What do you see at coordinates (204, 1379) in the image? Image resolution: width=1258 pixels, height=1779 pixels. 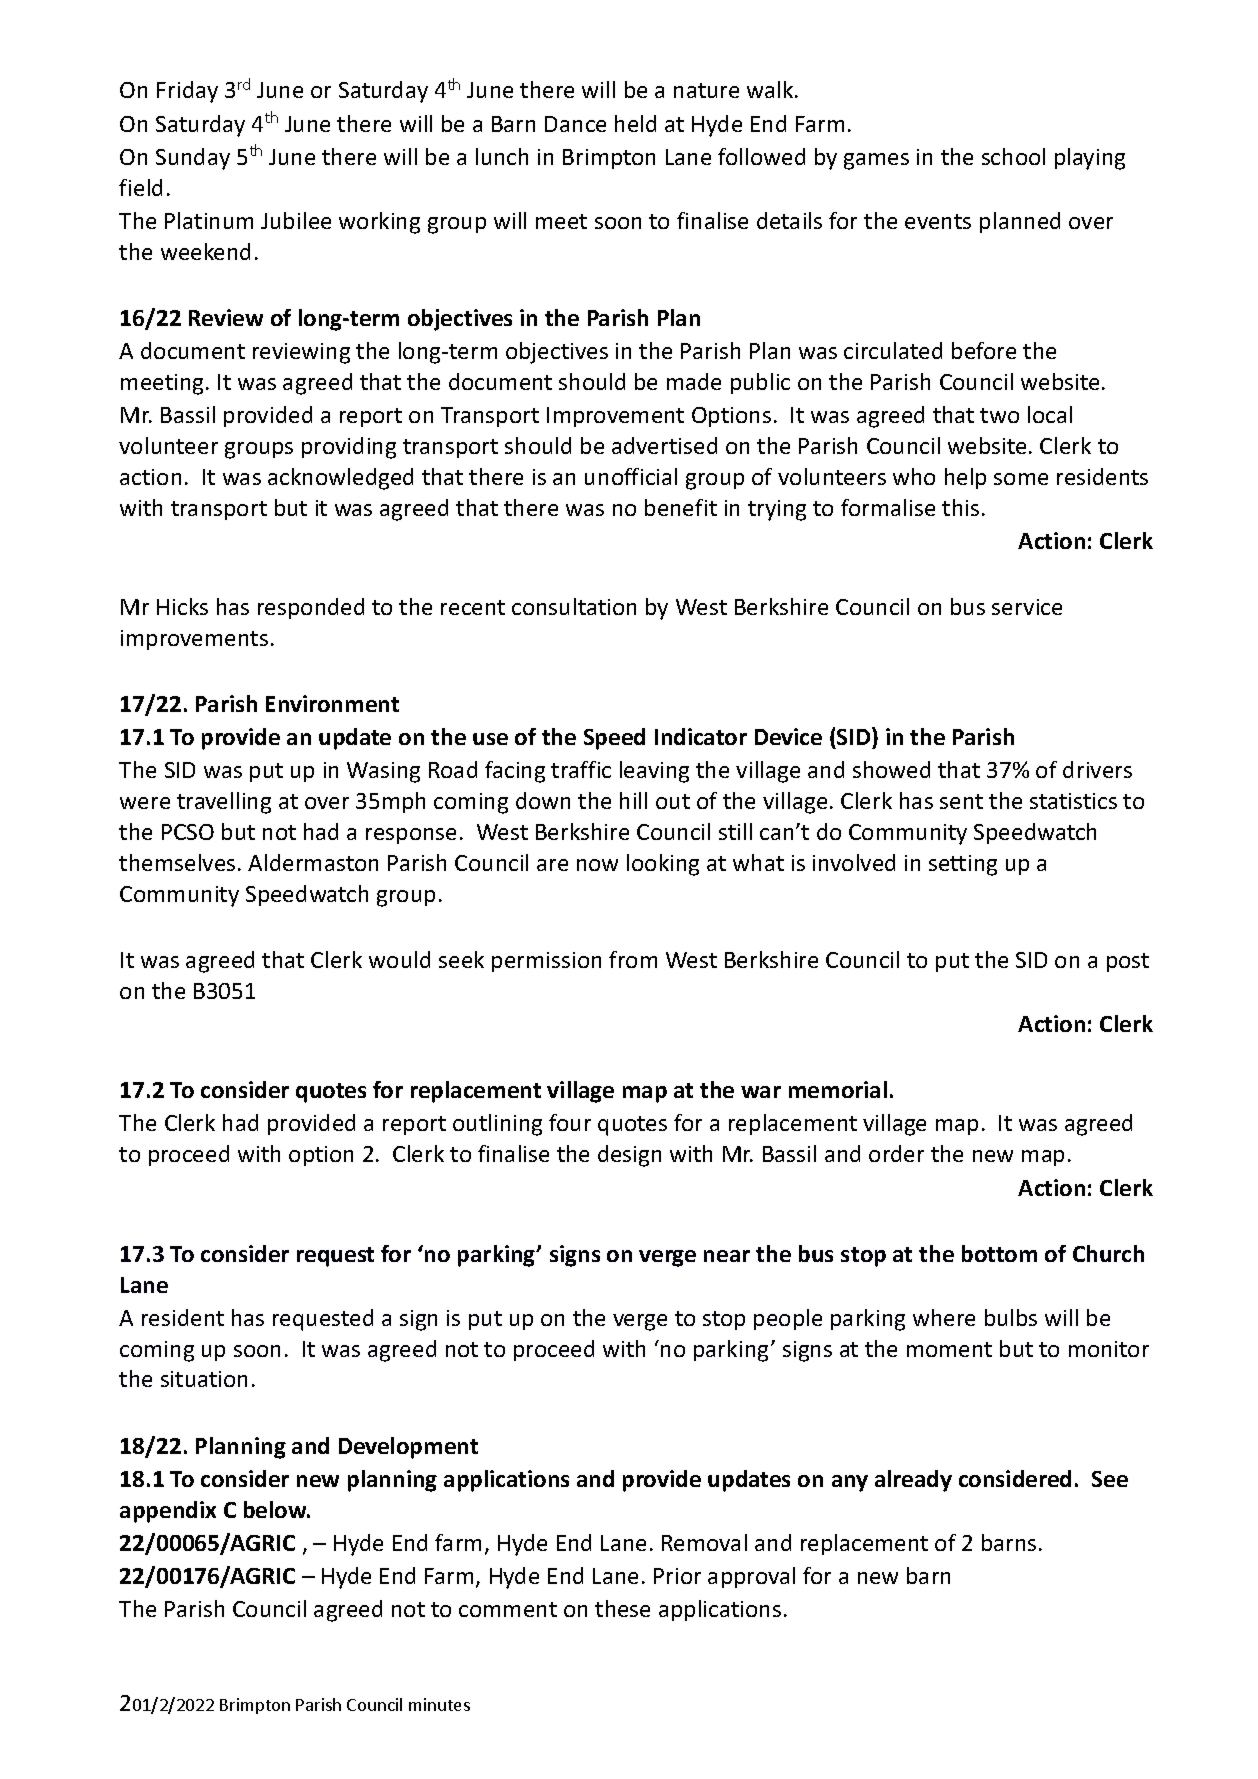 I see `situation` at bounding box center [204, 1379].
